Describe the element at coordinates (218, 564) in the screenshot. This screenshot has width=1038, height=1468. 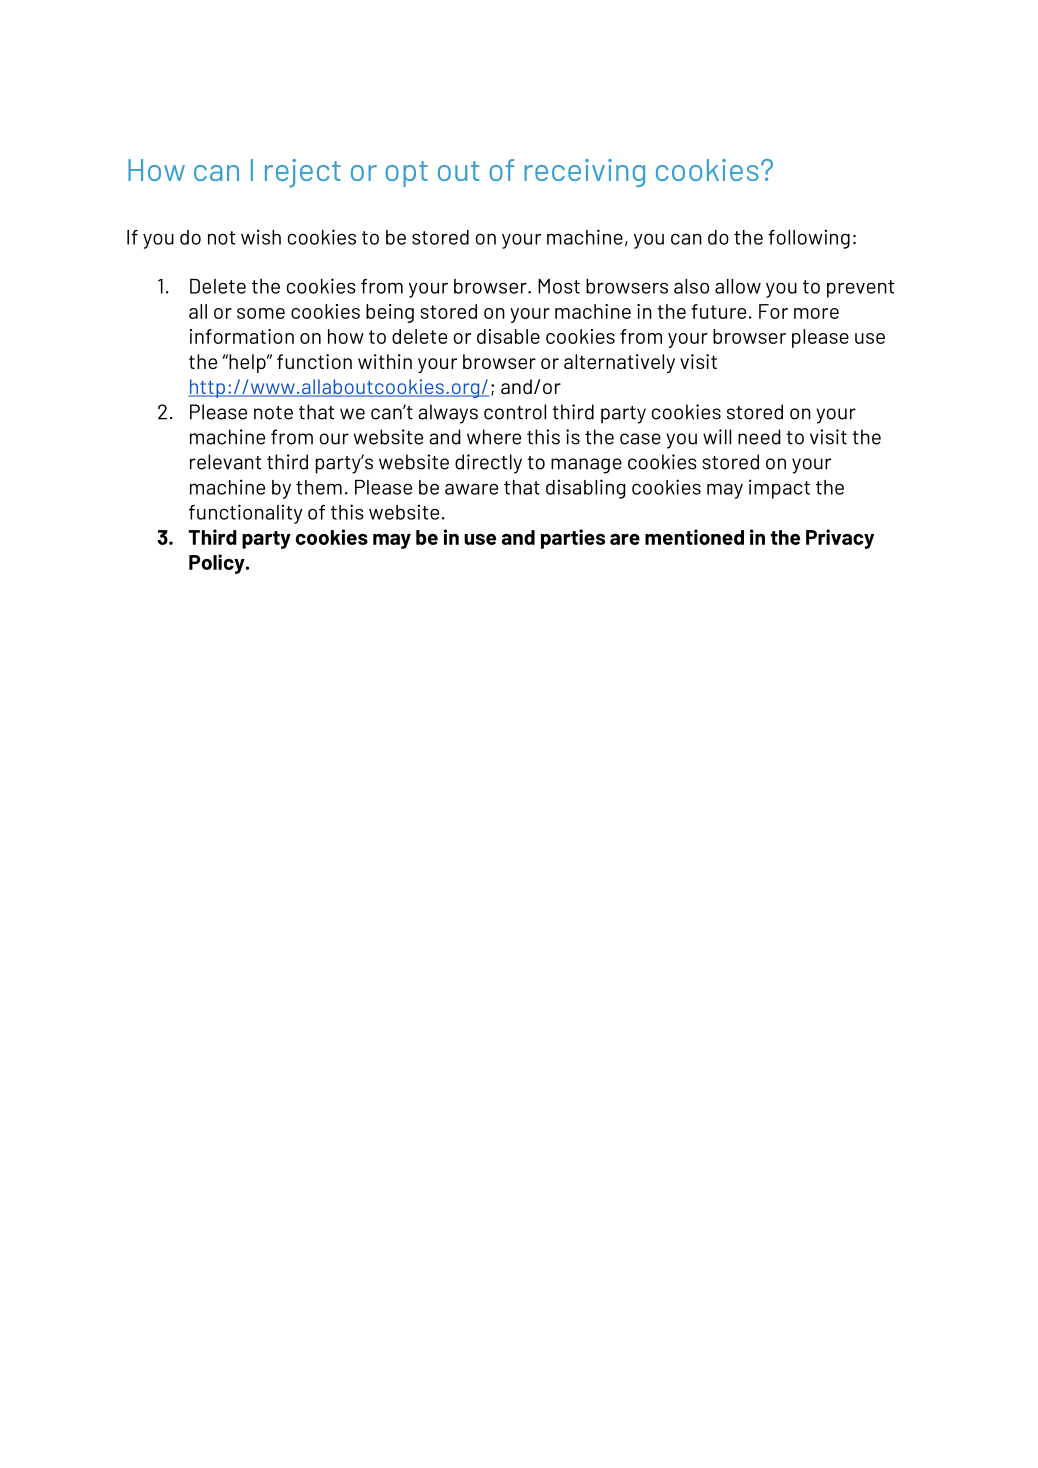
I see `Policy` at that location.
